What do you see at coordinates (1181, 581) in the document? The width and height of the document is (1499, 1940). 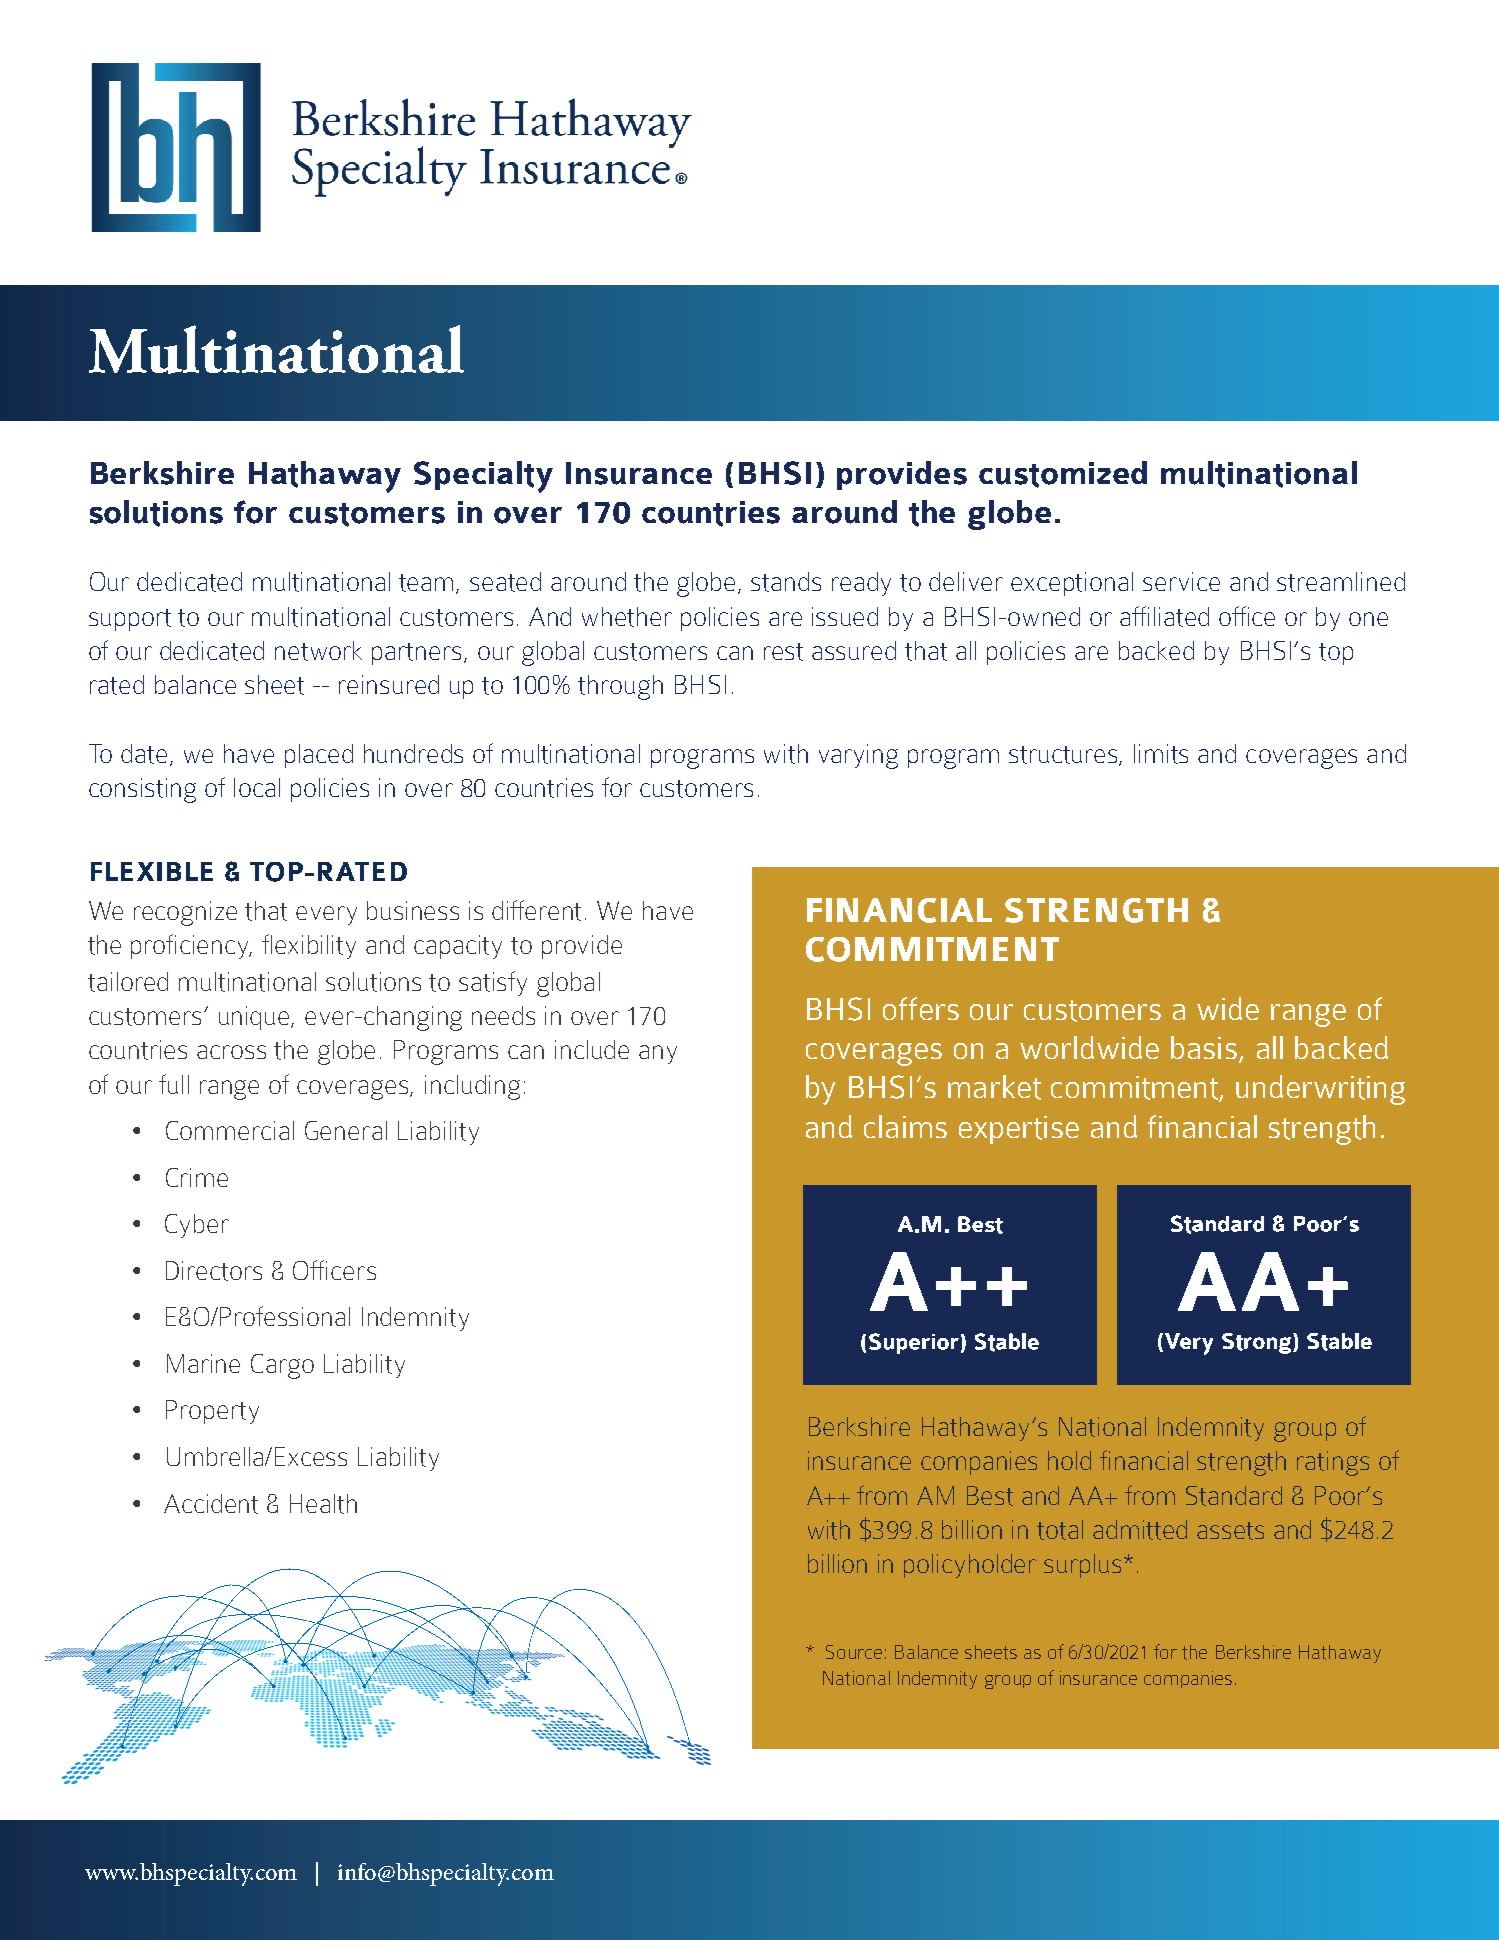 I see `service` at bounding box center [1181, 581].
